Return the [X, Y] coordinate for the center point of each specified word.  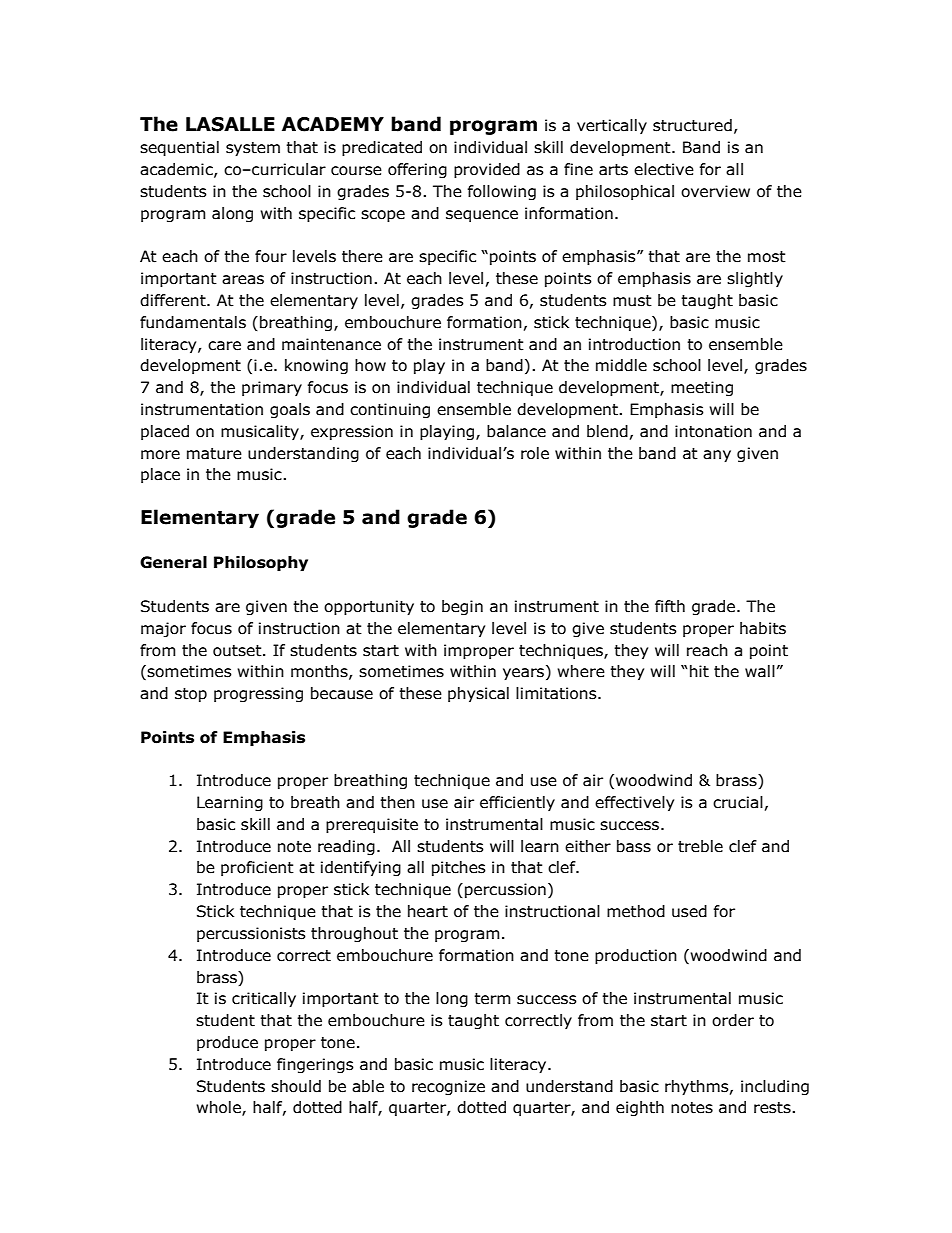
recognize [448, 1087]
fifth [670, 606]
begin [462, 607]
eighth [640, 1108]
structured [692, 125]
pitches [459, 868]
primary [272, 388]
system [253, 149]
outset [238, 651]
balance [516, 431]
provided [487, 170]
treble [700, 846]
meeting [702, 388]
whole [219, 1108]
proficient [257, 868]
